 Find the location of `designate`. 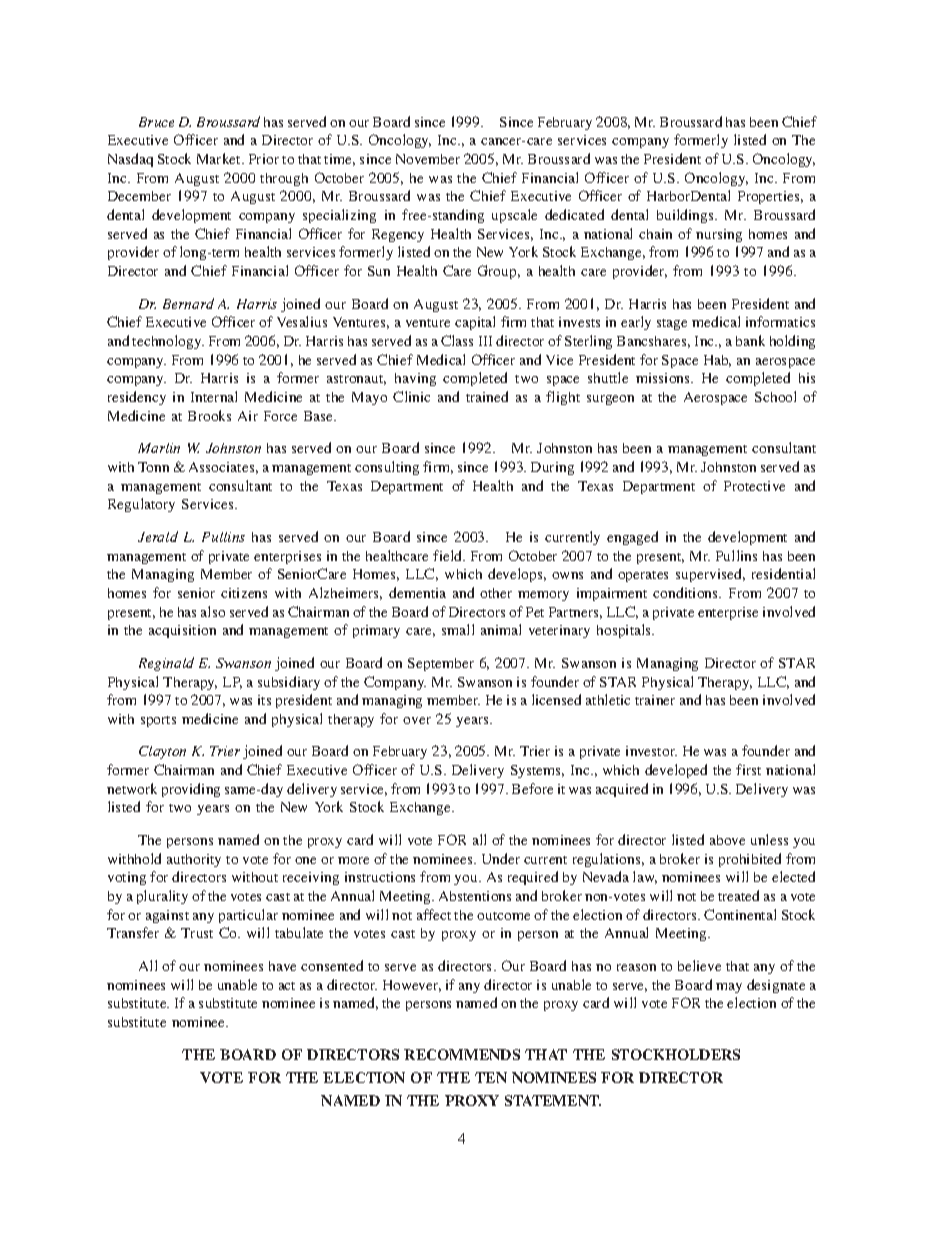

designate is located at coordinates (776, 986).
